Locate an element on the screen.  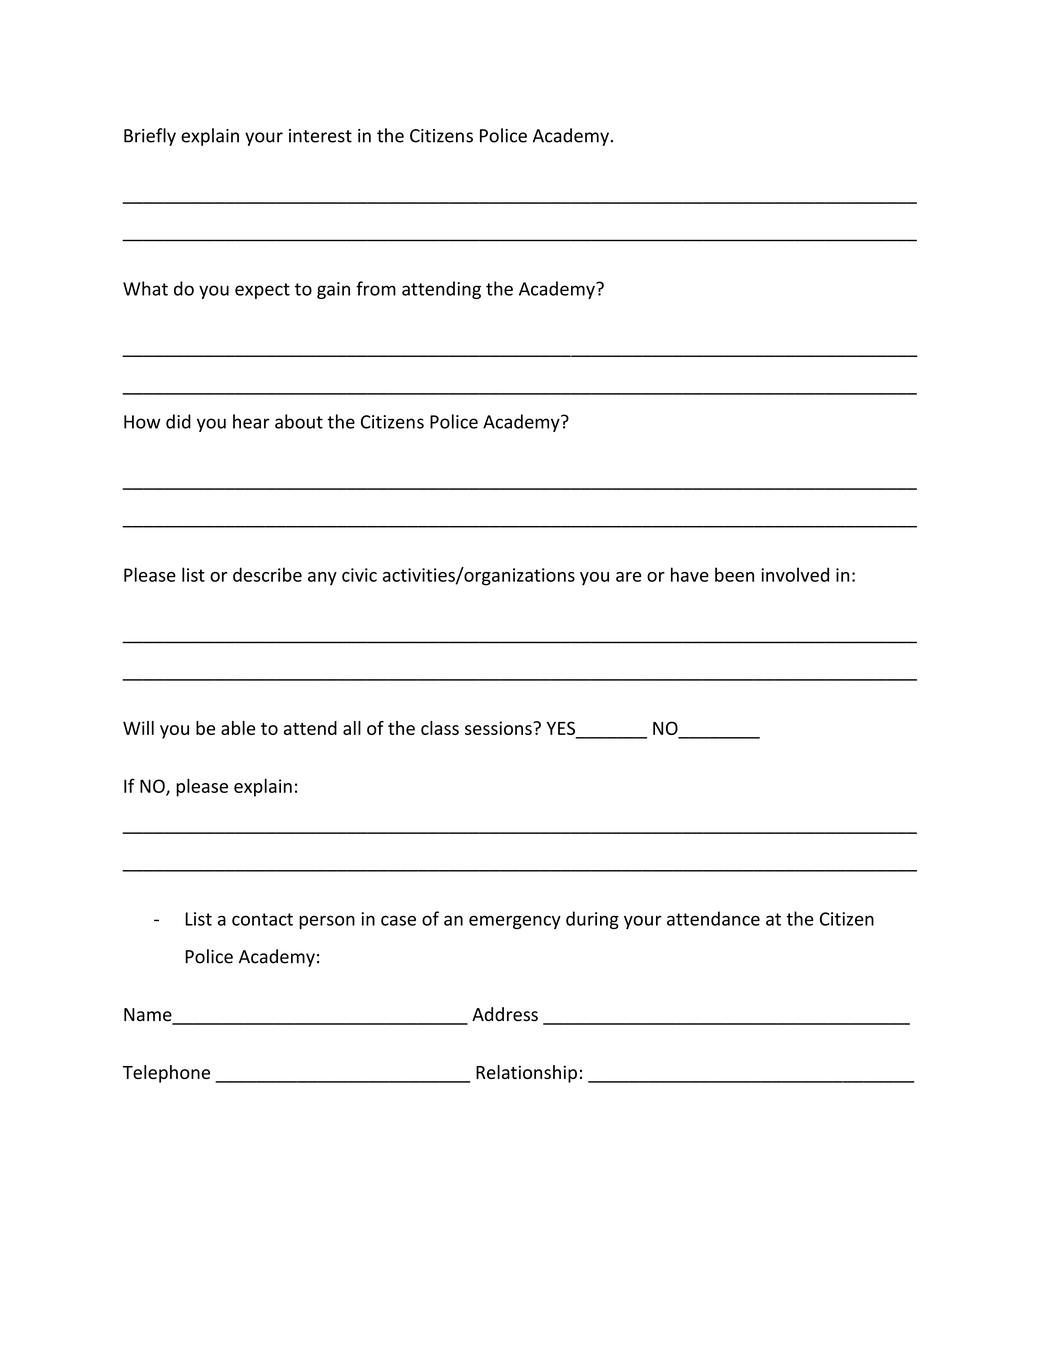
Telephone is located at coordinates (166, 1074).
